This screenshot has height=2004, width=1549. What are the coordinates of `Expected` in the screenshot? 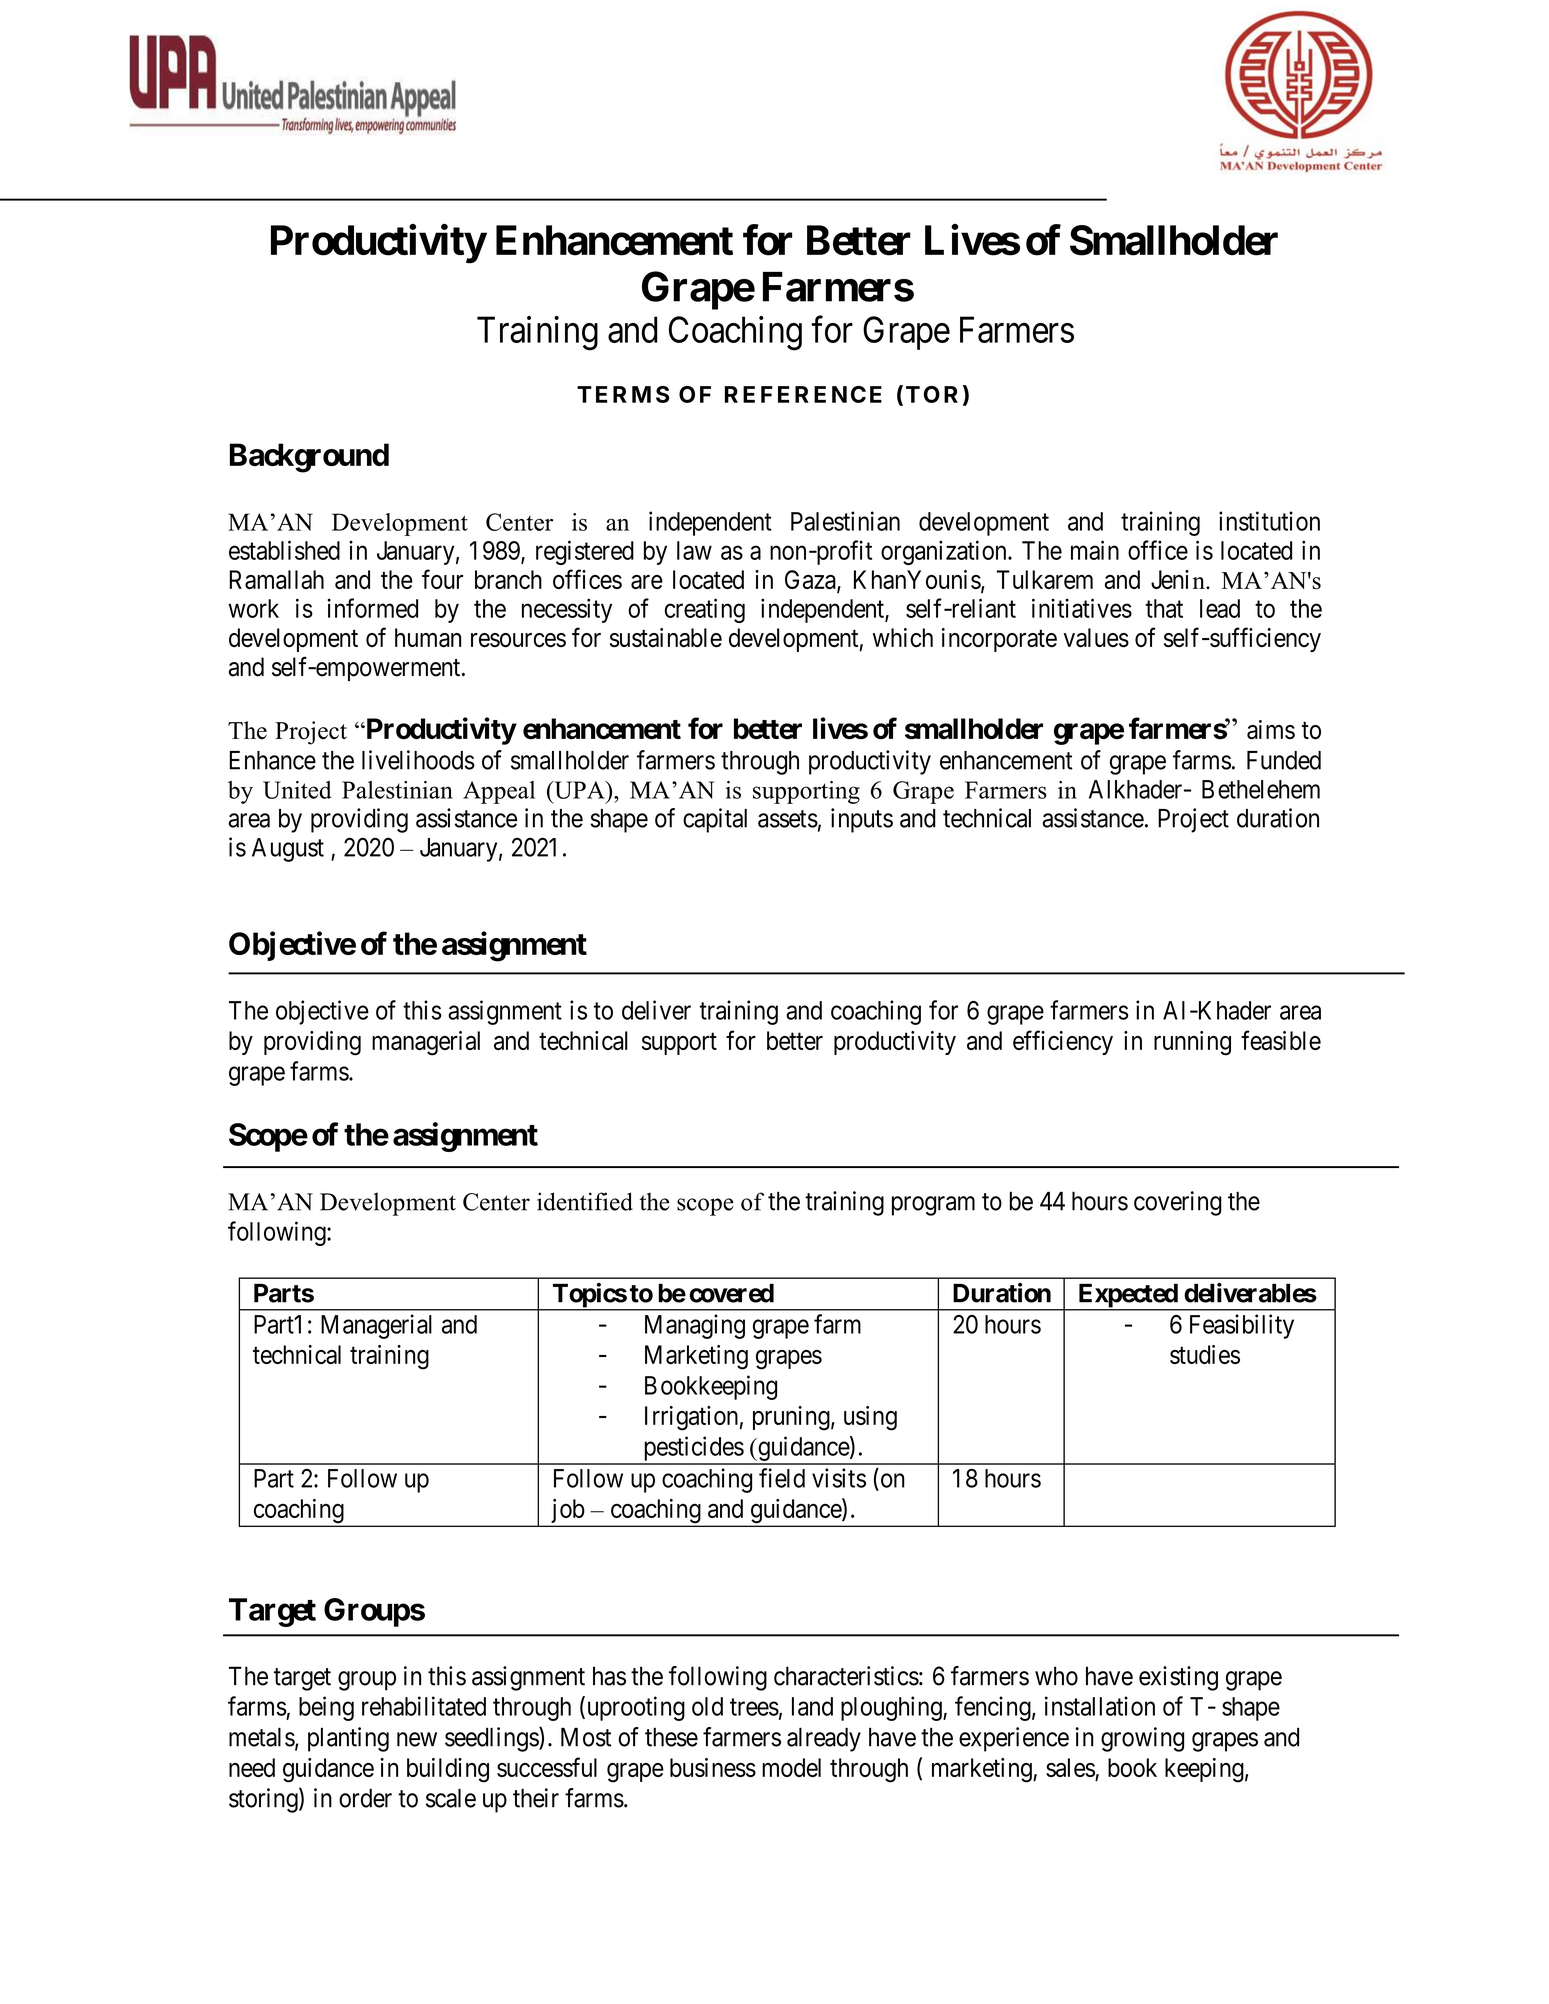 It's located at (1127, 1297).
